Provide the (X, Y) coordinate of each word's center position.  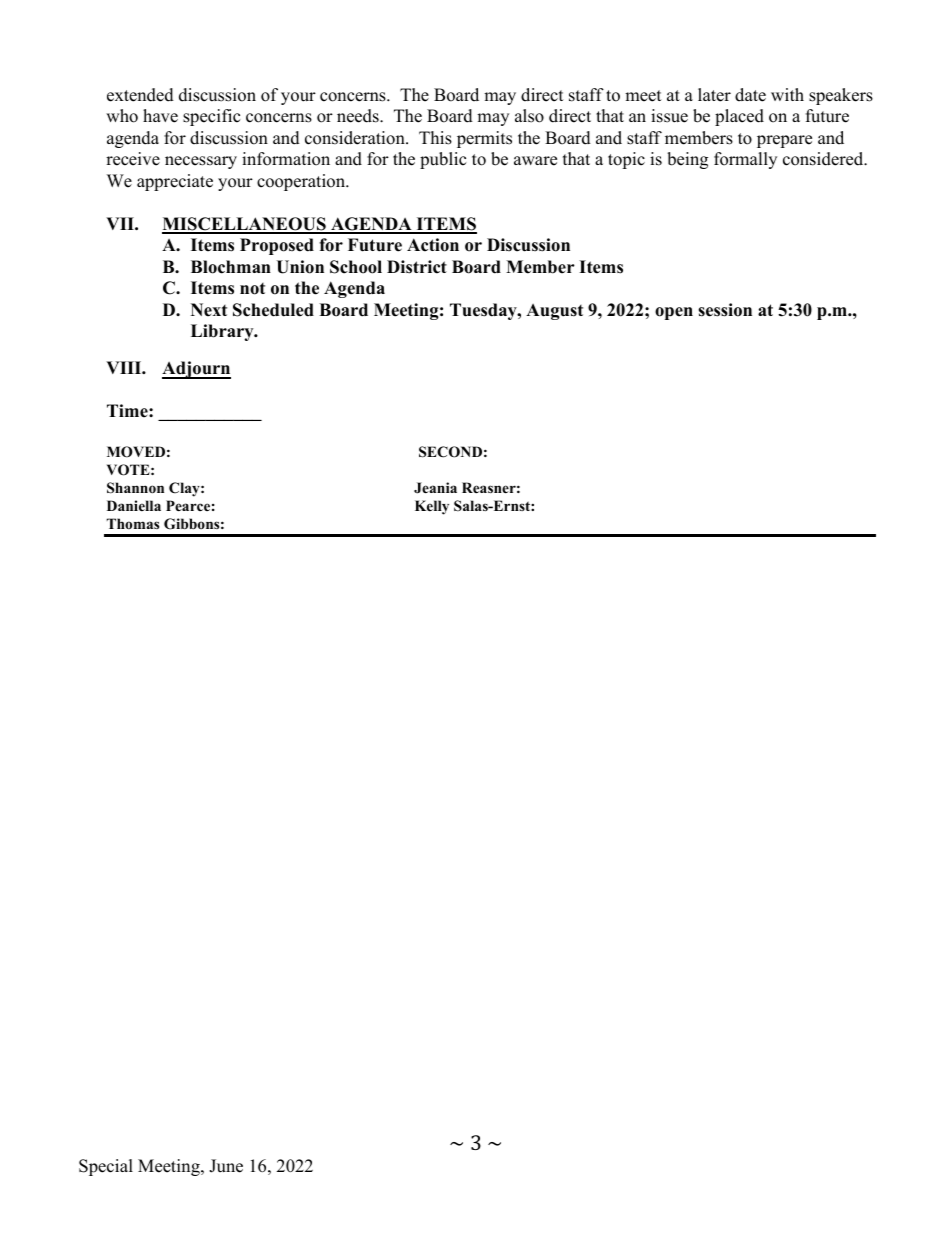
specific (211, 117)
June (226, 1166)
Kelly (432, 507)
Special (106, 1167)
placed (739, 117)
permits (484, 139)
